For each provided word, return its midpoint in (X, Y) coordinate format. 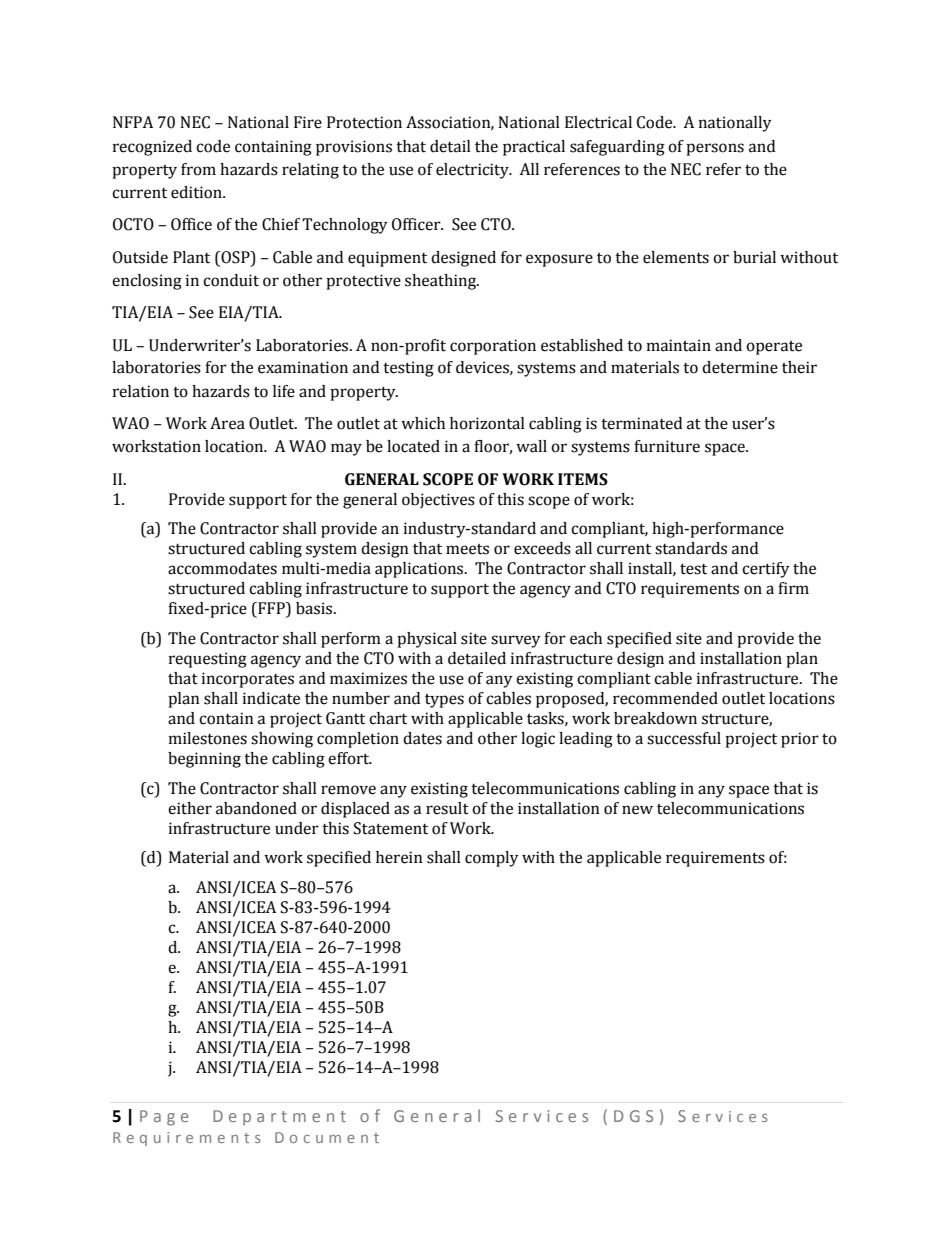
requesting (208, 660)
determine (740, 367)
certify (766, 570)
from (198, 169)
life (284, 391)
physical (427, 640)
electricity (473, 171)
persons (715, 149)
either (190, 808)
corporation (493, 347)
